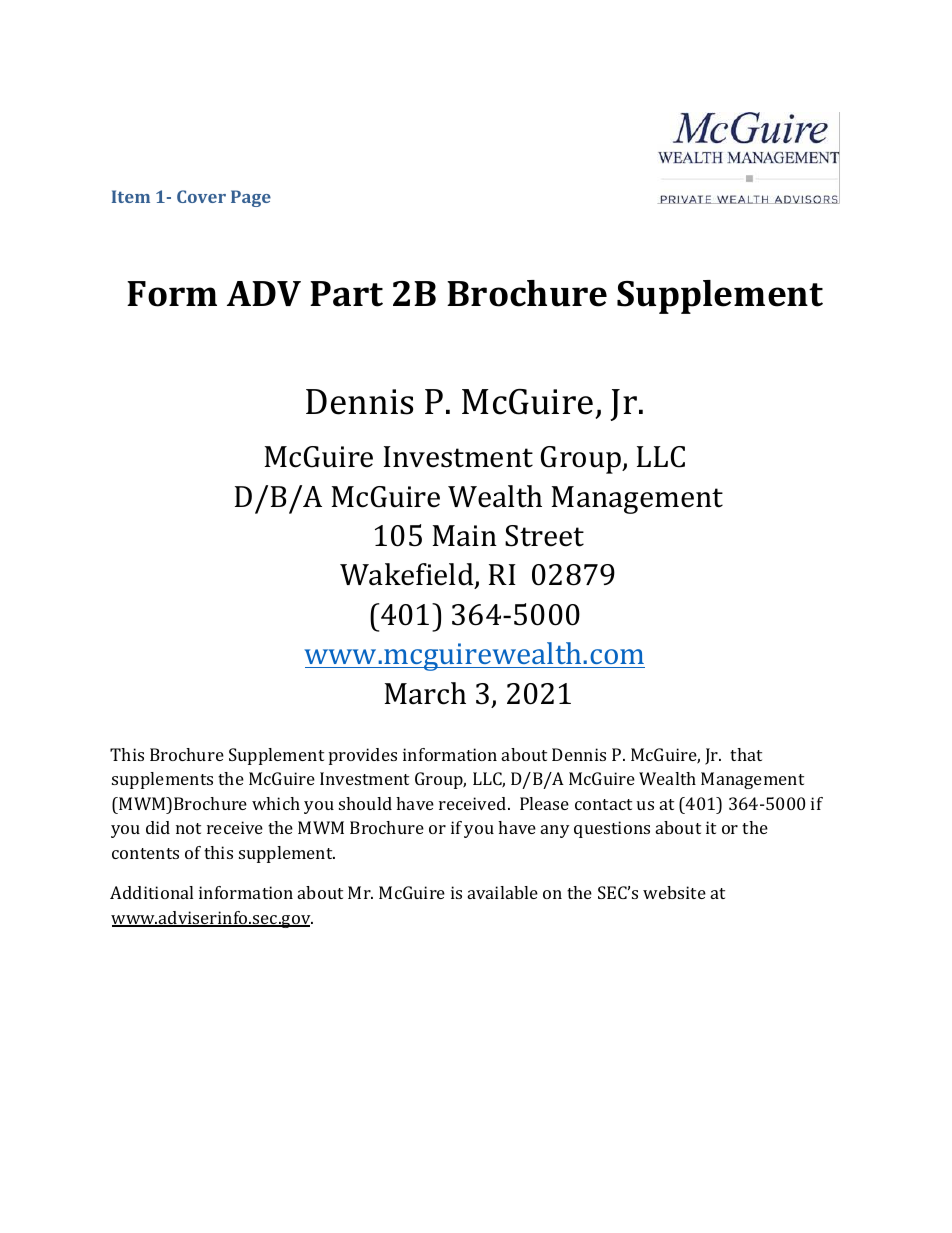 This document has width=952, height=1233. I want to click on website, so click(674, 892).
